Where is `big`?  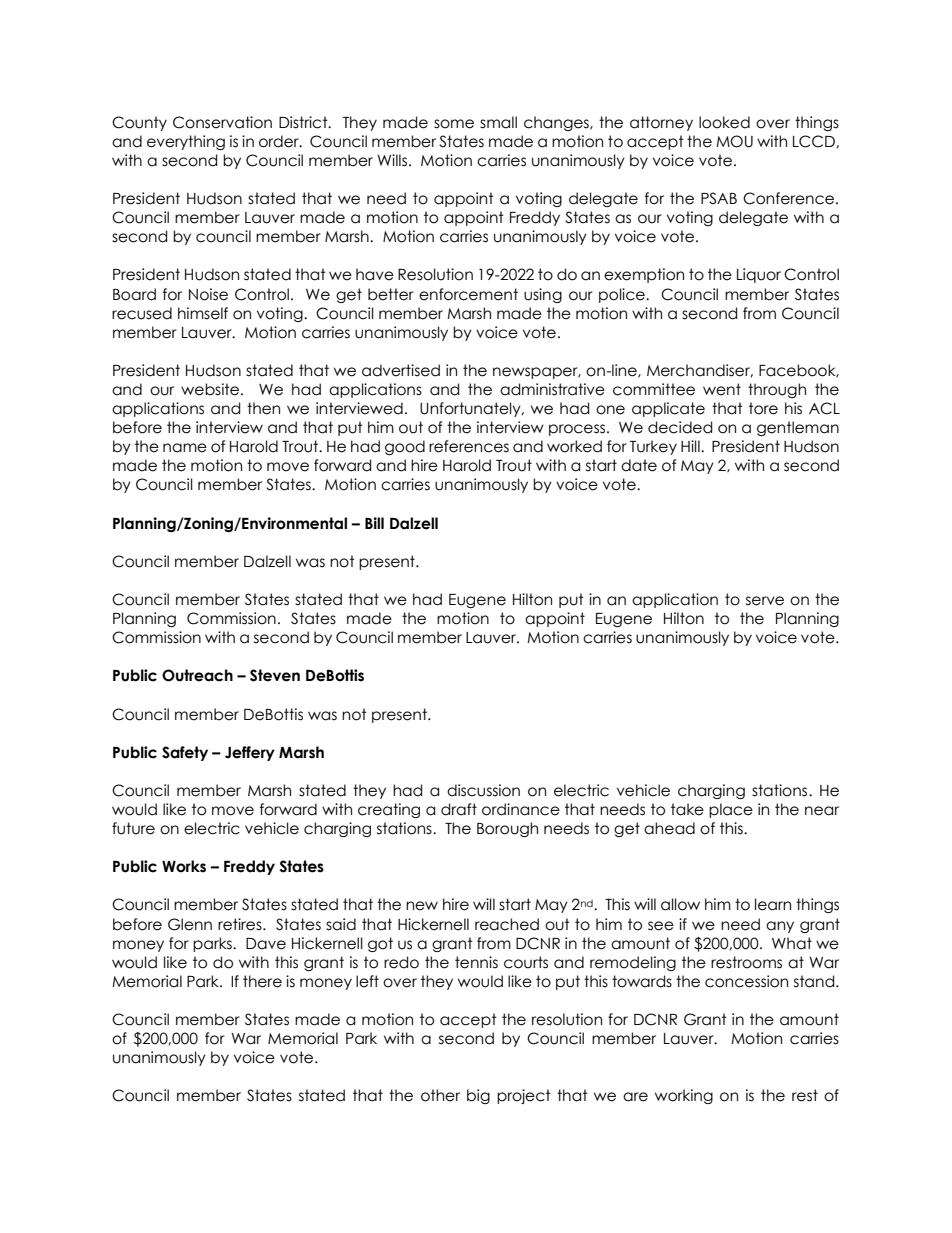
big is located at coordinates (478, 1096).
